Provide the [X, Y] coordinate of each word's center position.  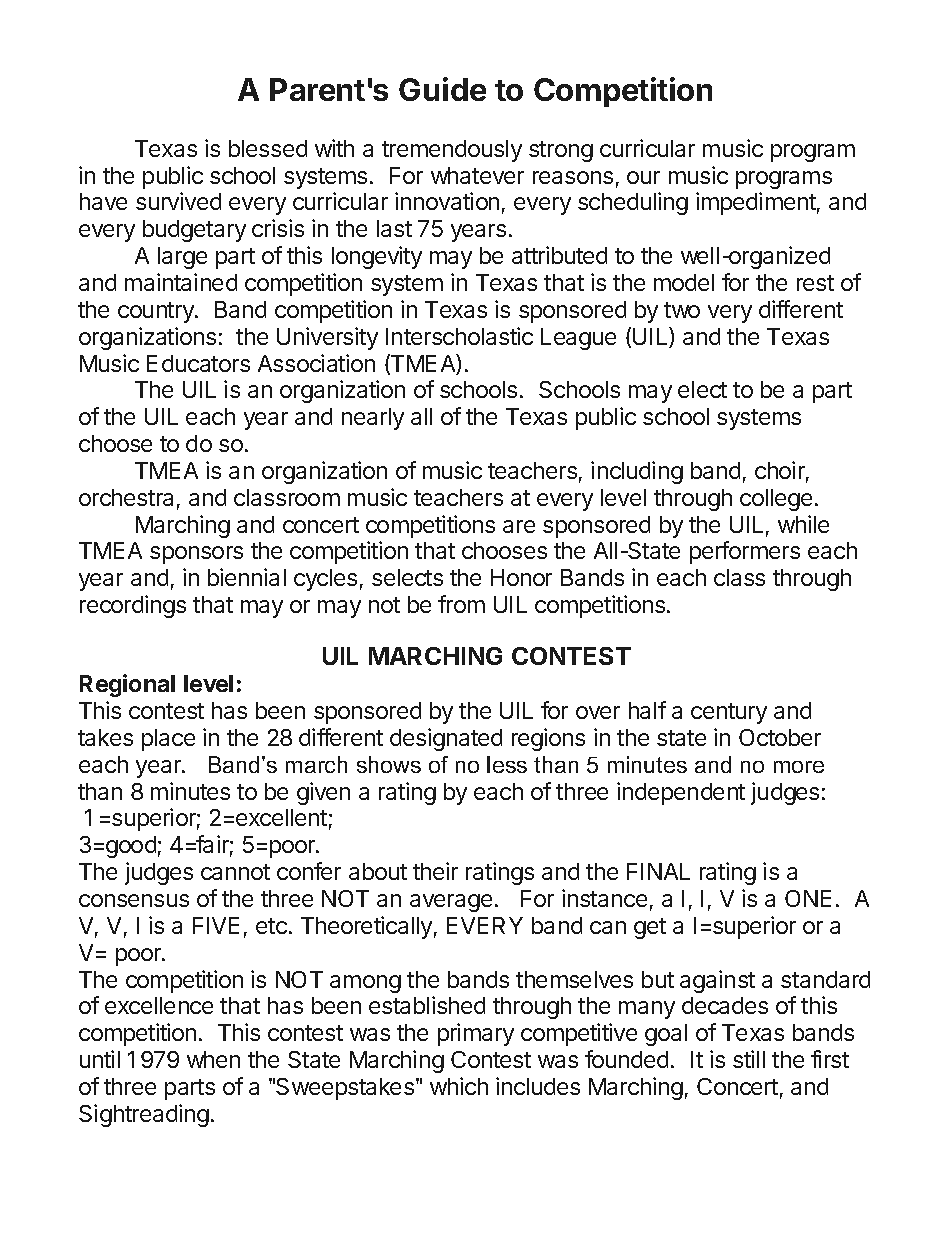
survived [178, 201]
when [213, 1059]
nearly [373, 419]
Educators [198, 363]
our [643, 177]
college [776, 500]
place [168, 740]
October [780, 737]
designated [446, 739]
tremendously [452, 151]
